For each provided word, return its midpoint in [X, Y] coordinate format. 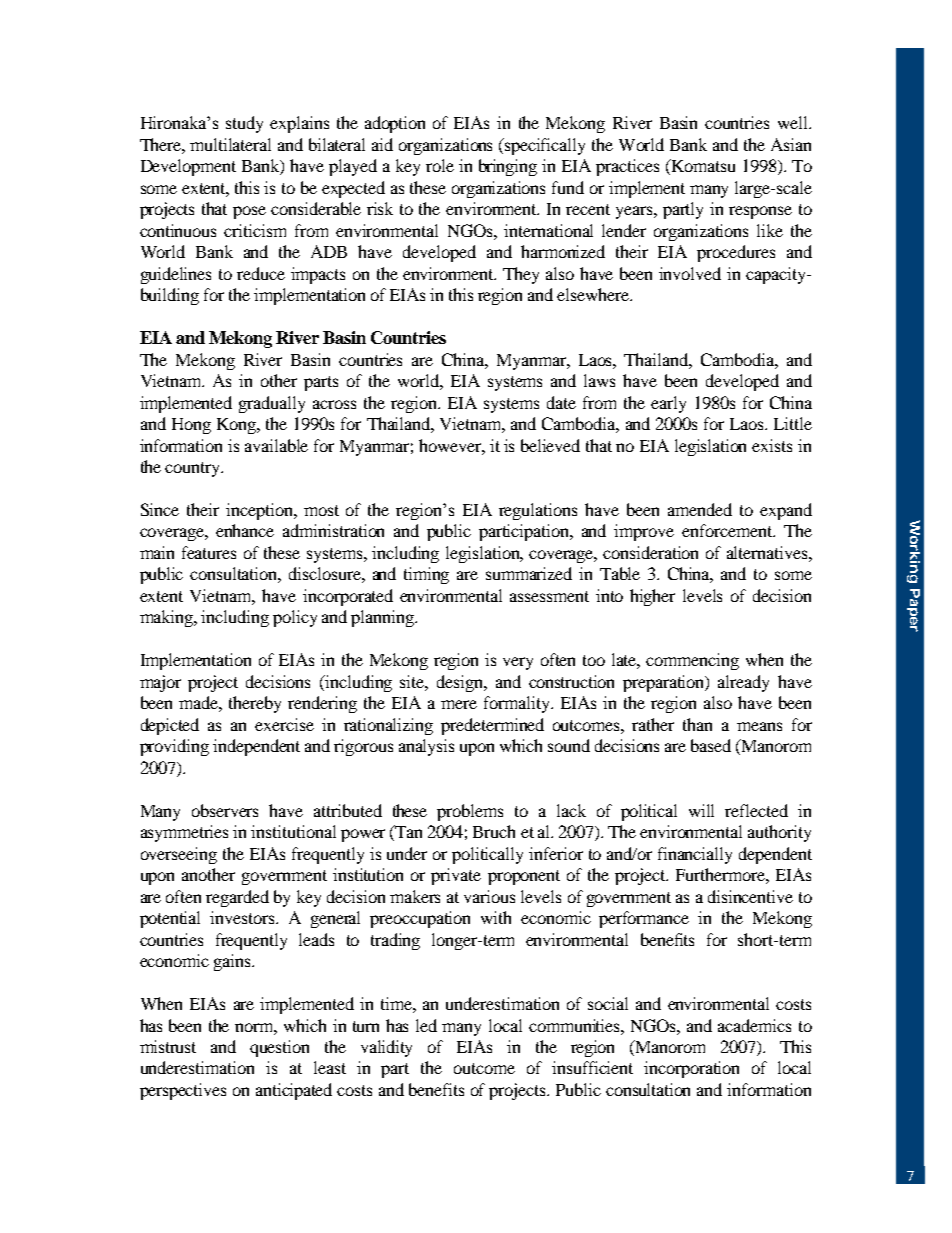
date [561, 402]
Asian [791, 144]
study [244, 124]
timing [426, 575]
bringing [508, 167]
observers [225, 810]
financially [695, 855]
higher [652, 597]
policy [295, 618]
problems [470, 812]
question [279, 1048]
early [668, 404]
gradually [272, 404]
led [426, 1025]
